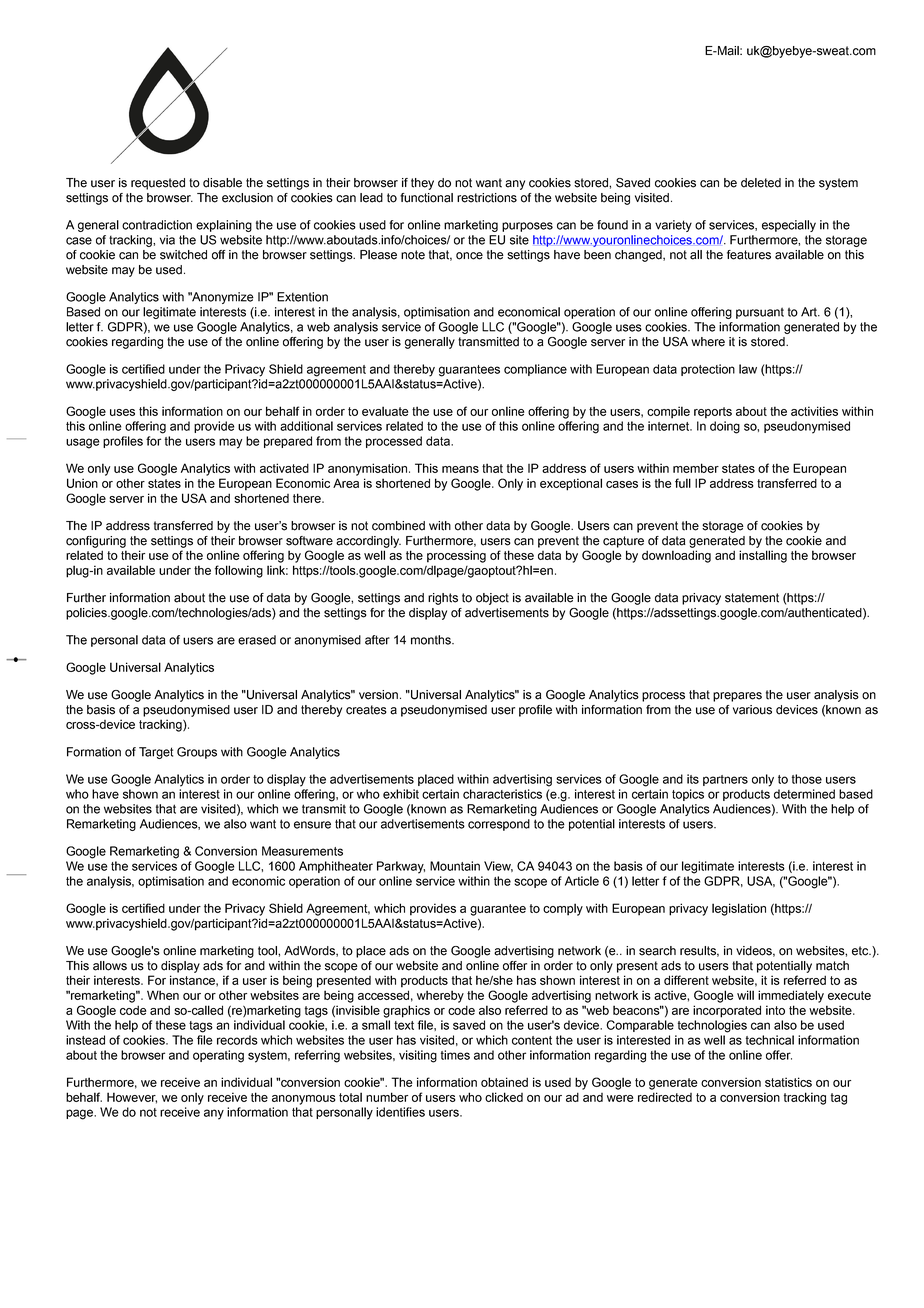 This screenshot has height=1308, width=924. What do you see at coordinates (460, 469) in the screenshot?
I see `means` at bounding box center [460, 469].
